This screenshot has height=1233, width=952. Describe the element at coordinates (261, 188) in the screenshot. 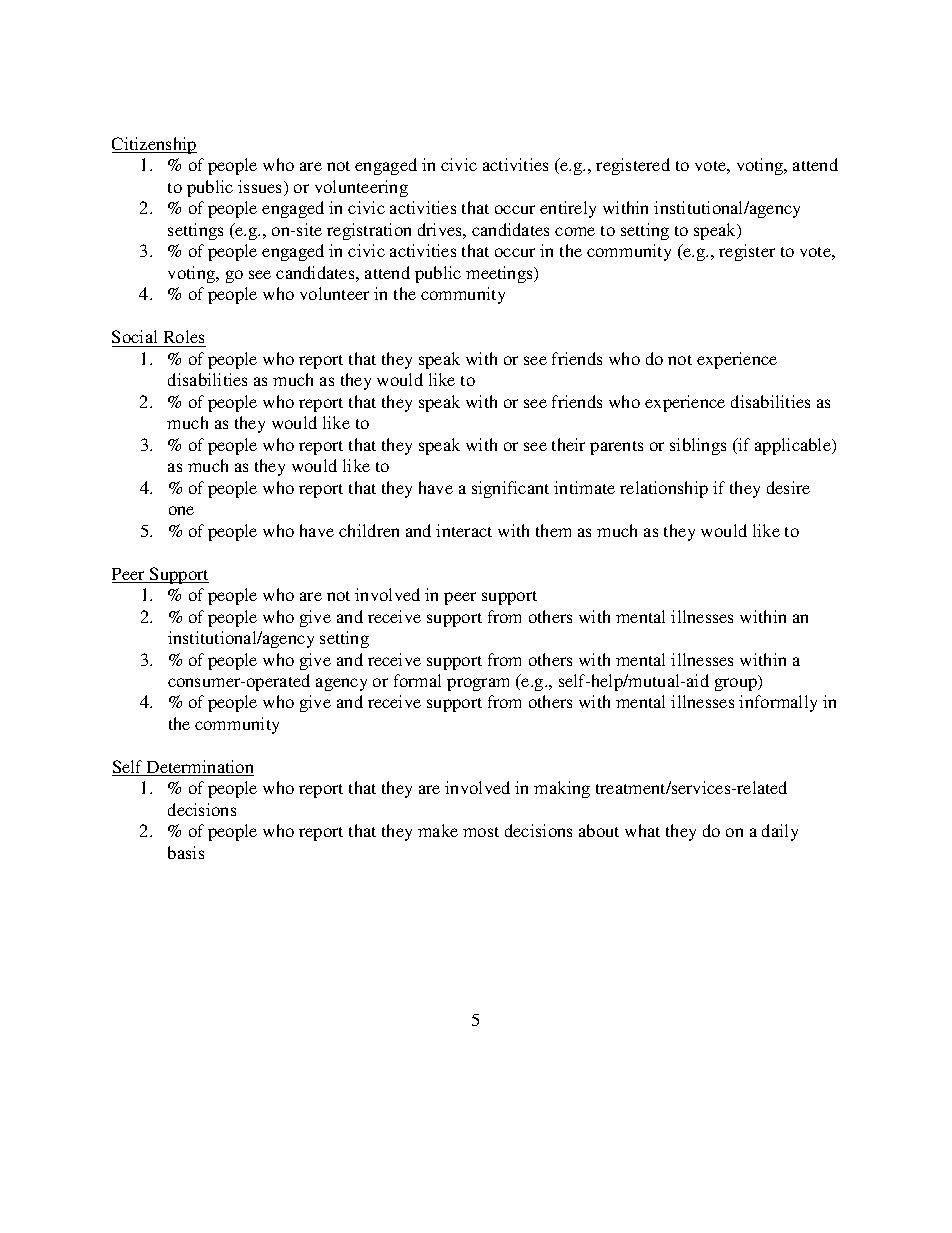

I see `issues` at that location.
